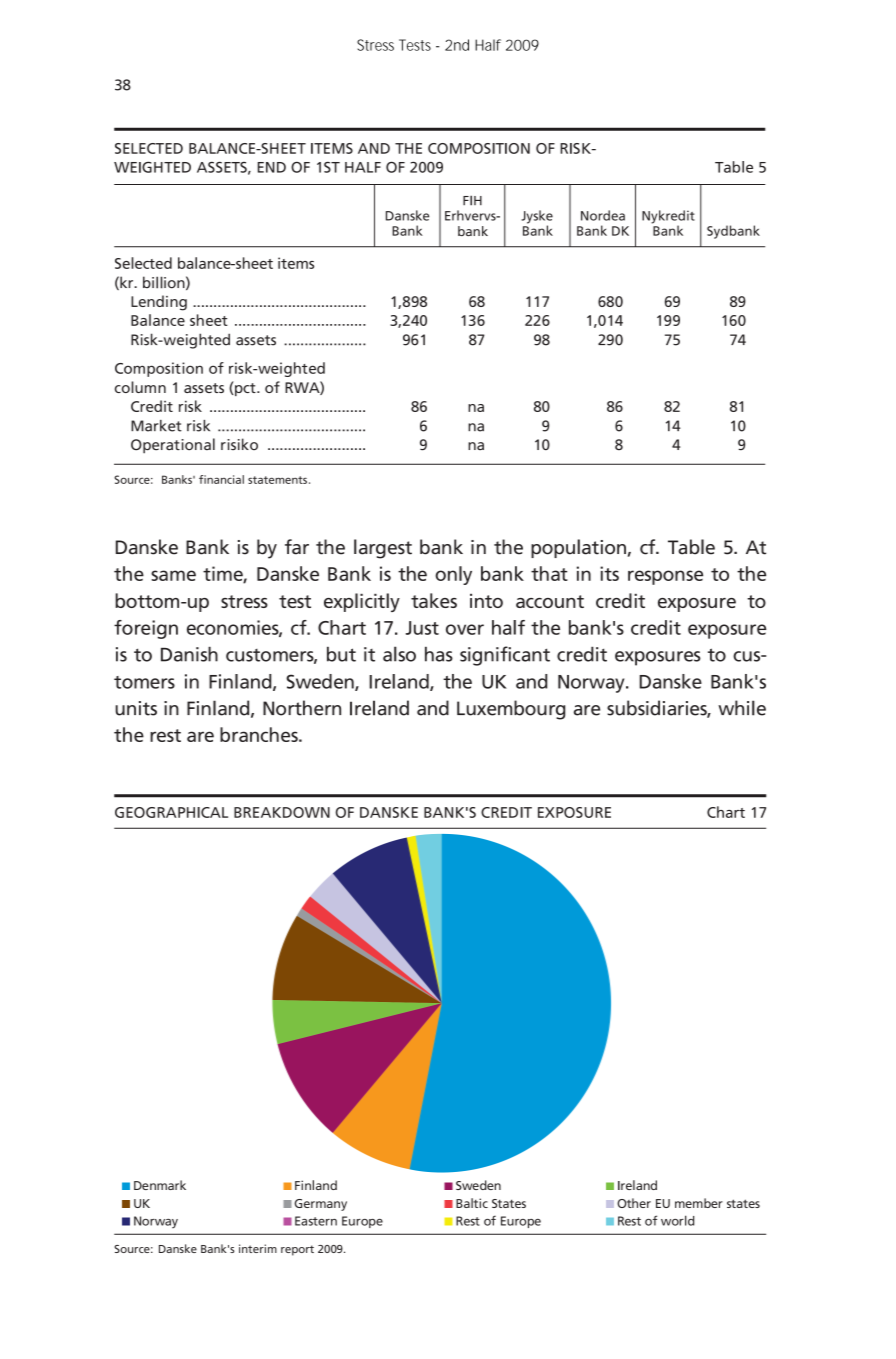  Describe the element at coordinates (171, 812) in the screenshot. I see `GEOGRAPHICAL` at that location.
